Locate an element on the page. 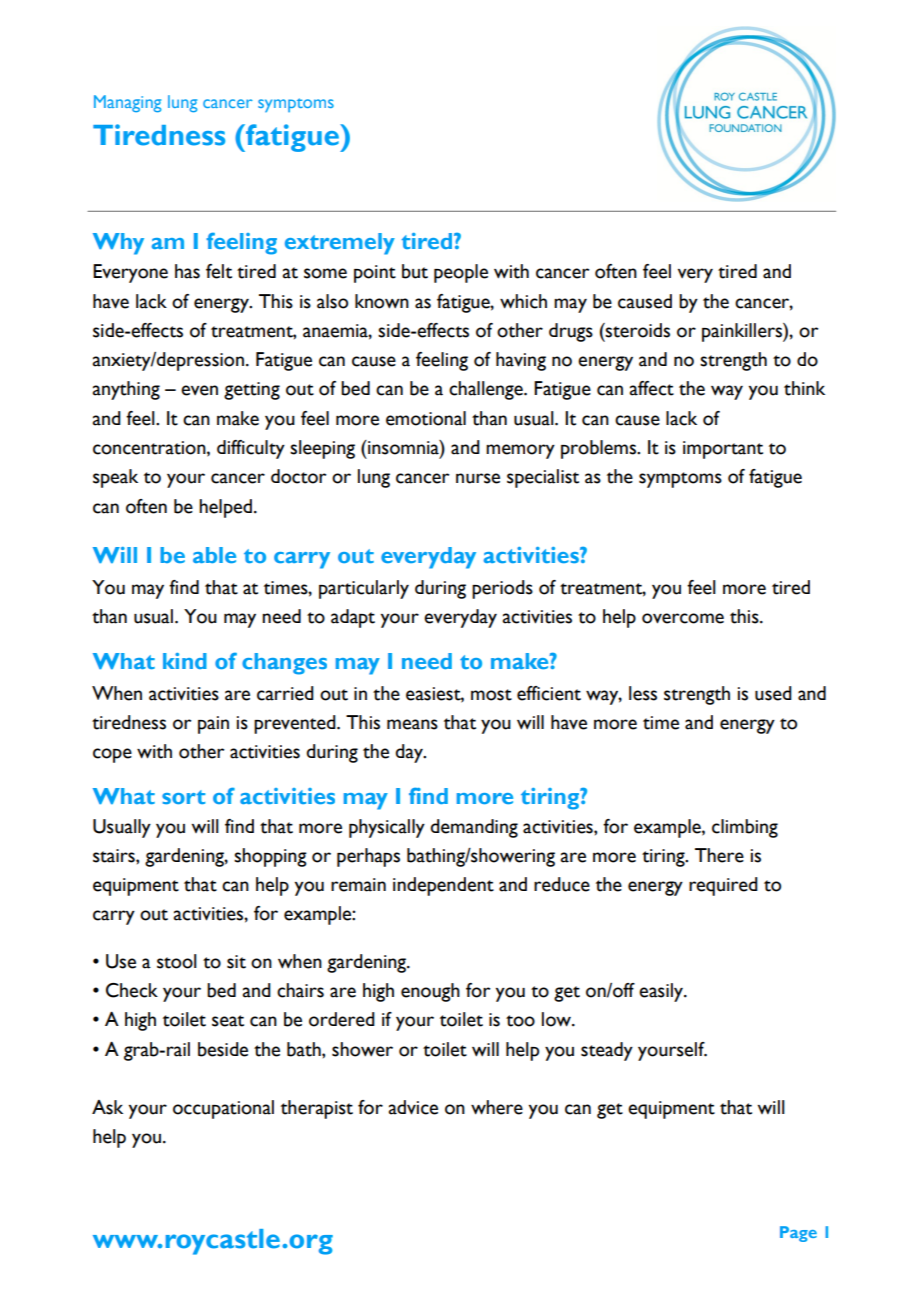  kind is located at coordinates (185, 661).
